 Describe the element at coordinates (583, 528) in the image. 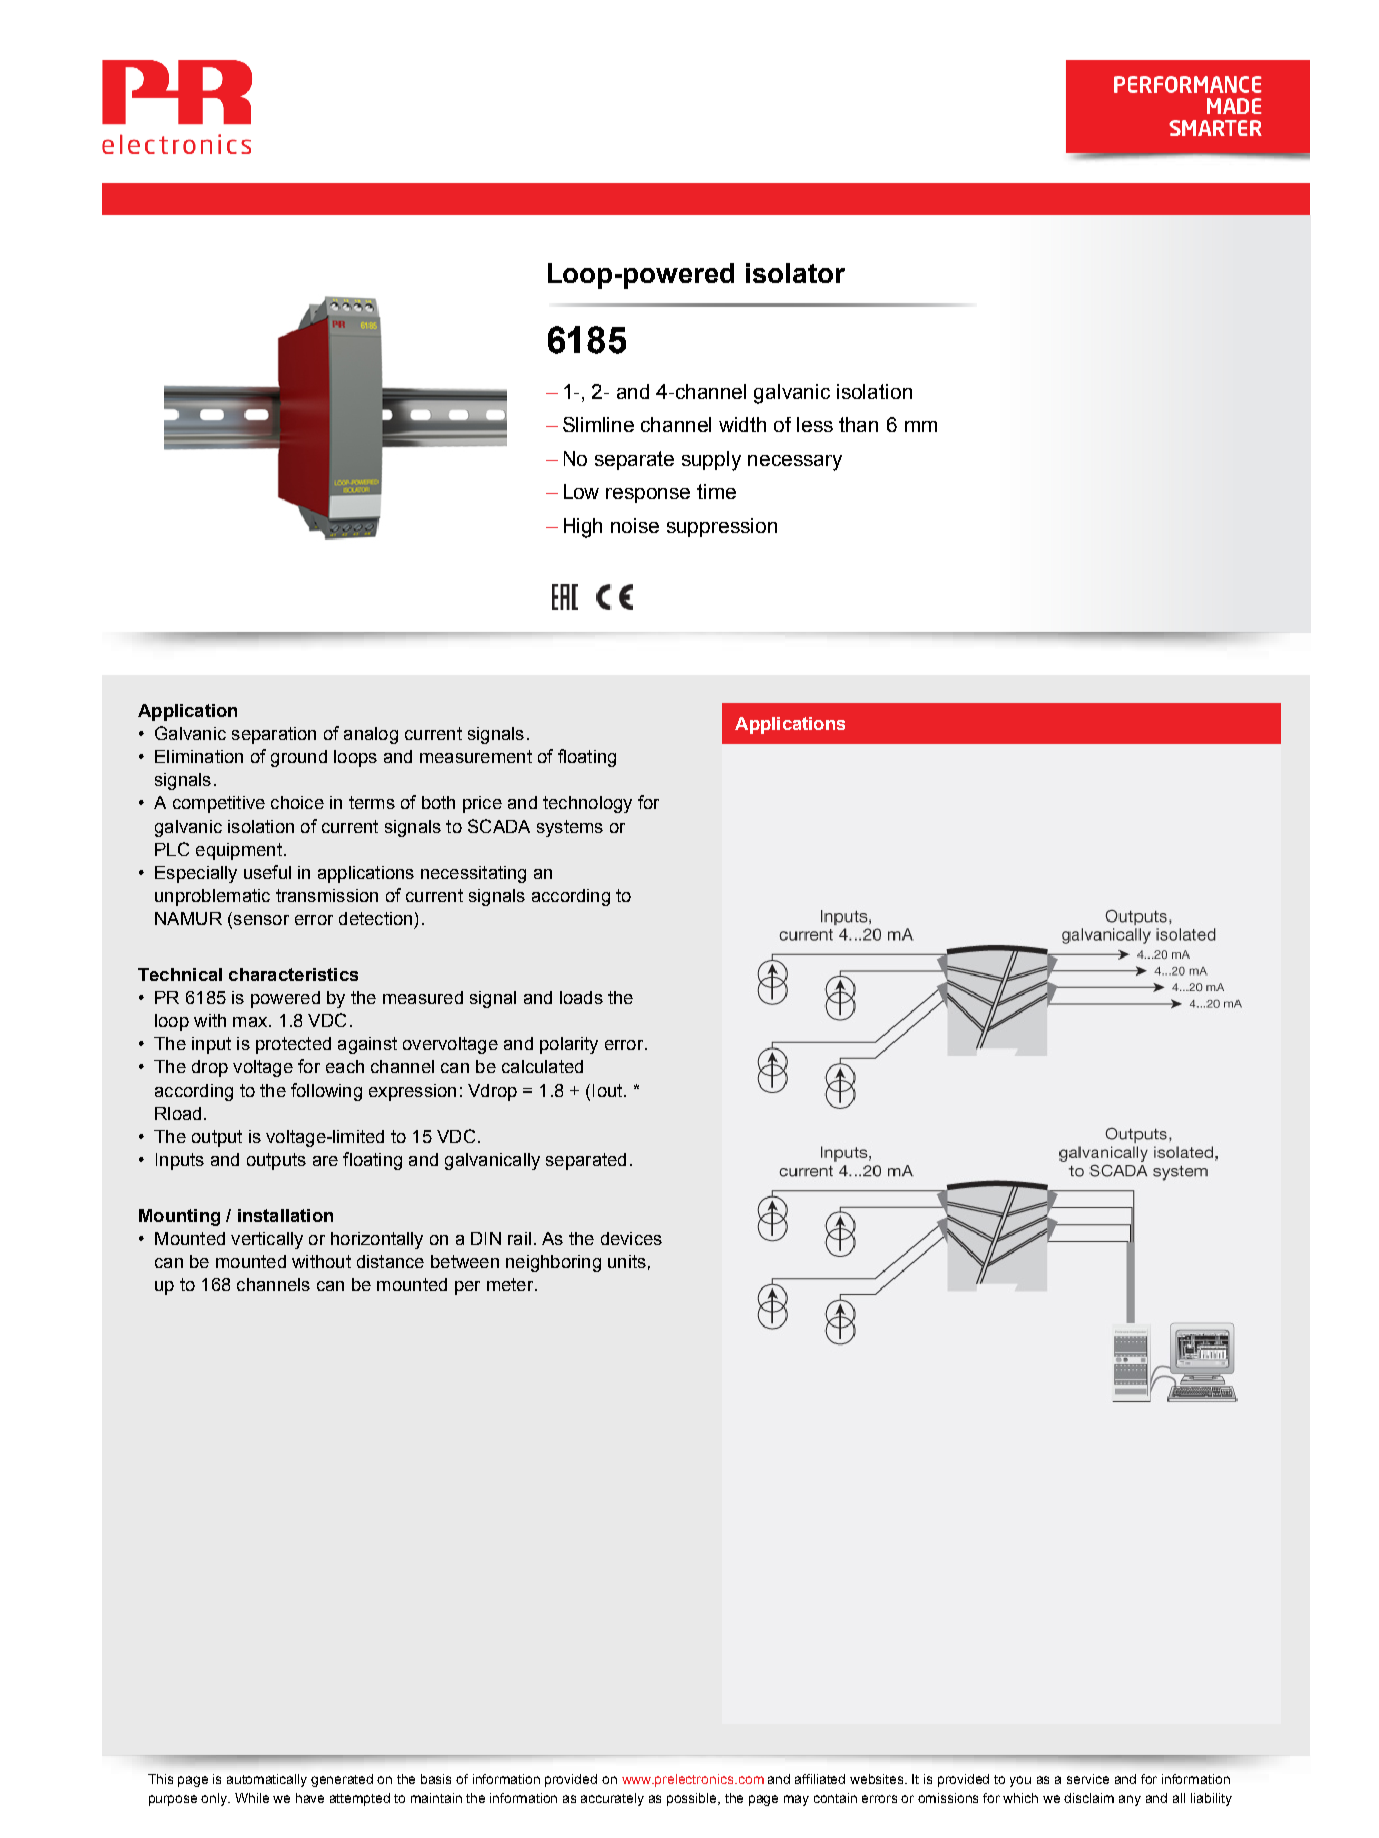

I see `High` at that location.
